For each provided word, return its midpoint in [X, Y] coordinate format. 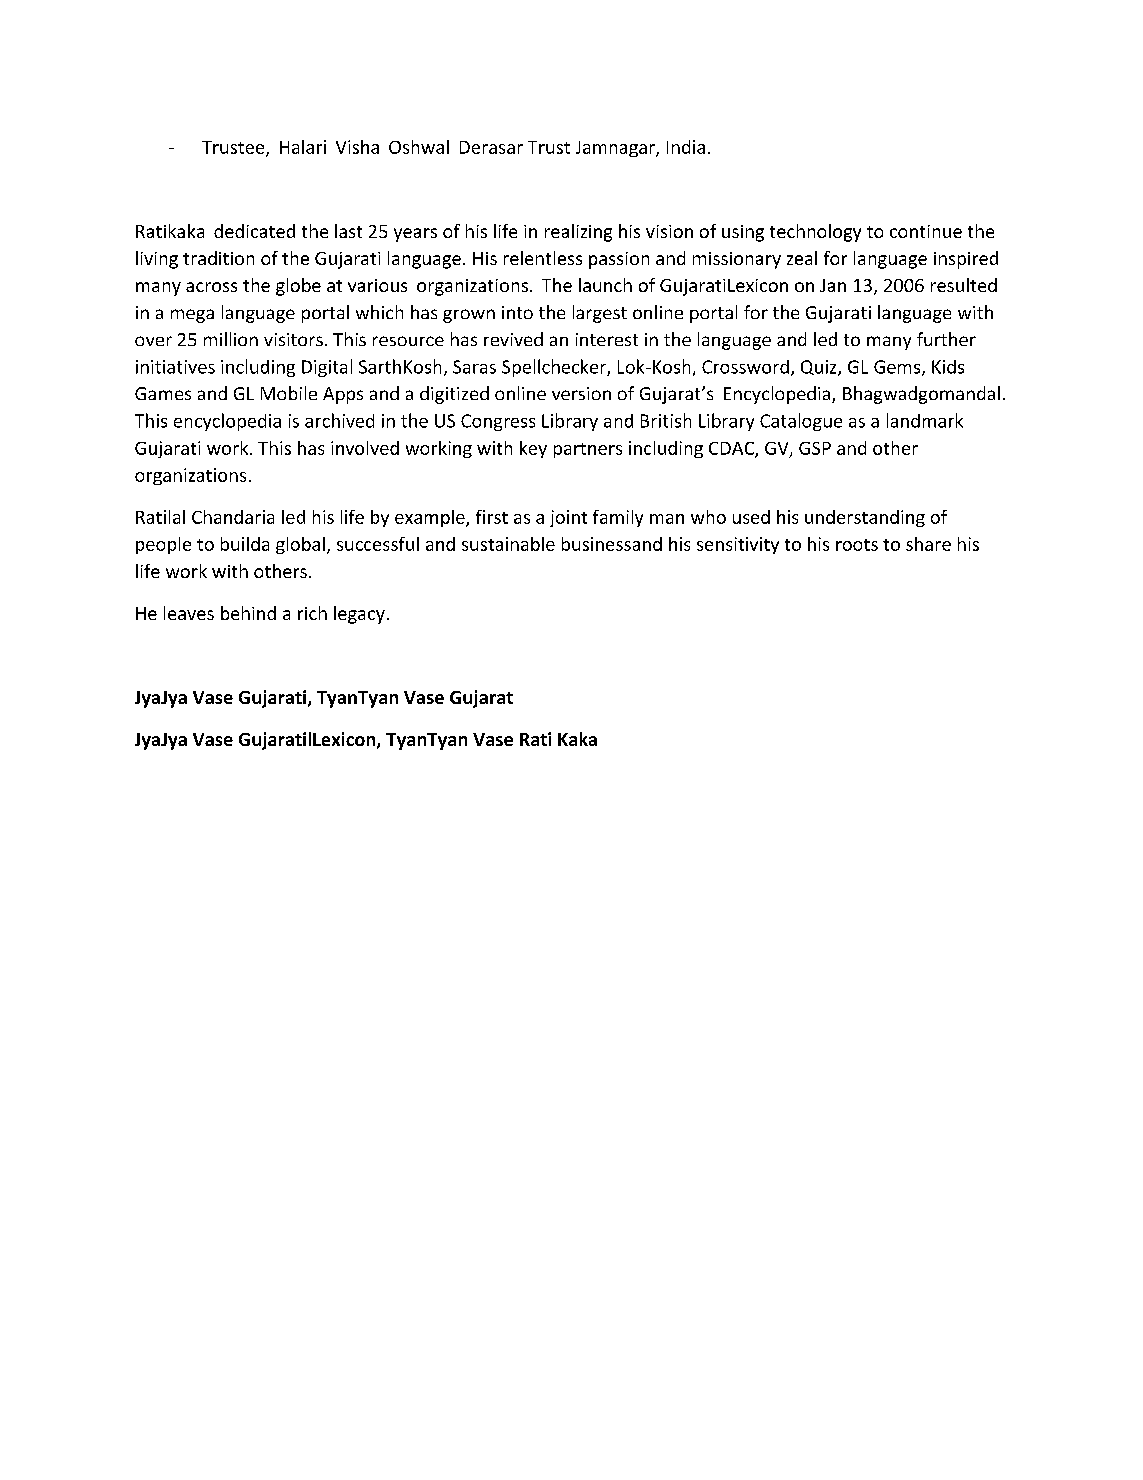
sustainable [508, 544]
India [686, 147]
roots [857, 545]
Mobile [289, 393]
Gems [898, 368]
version [581, 393]
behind [248, 613]
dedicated [254, 231]
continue [926, 231]
